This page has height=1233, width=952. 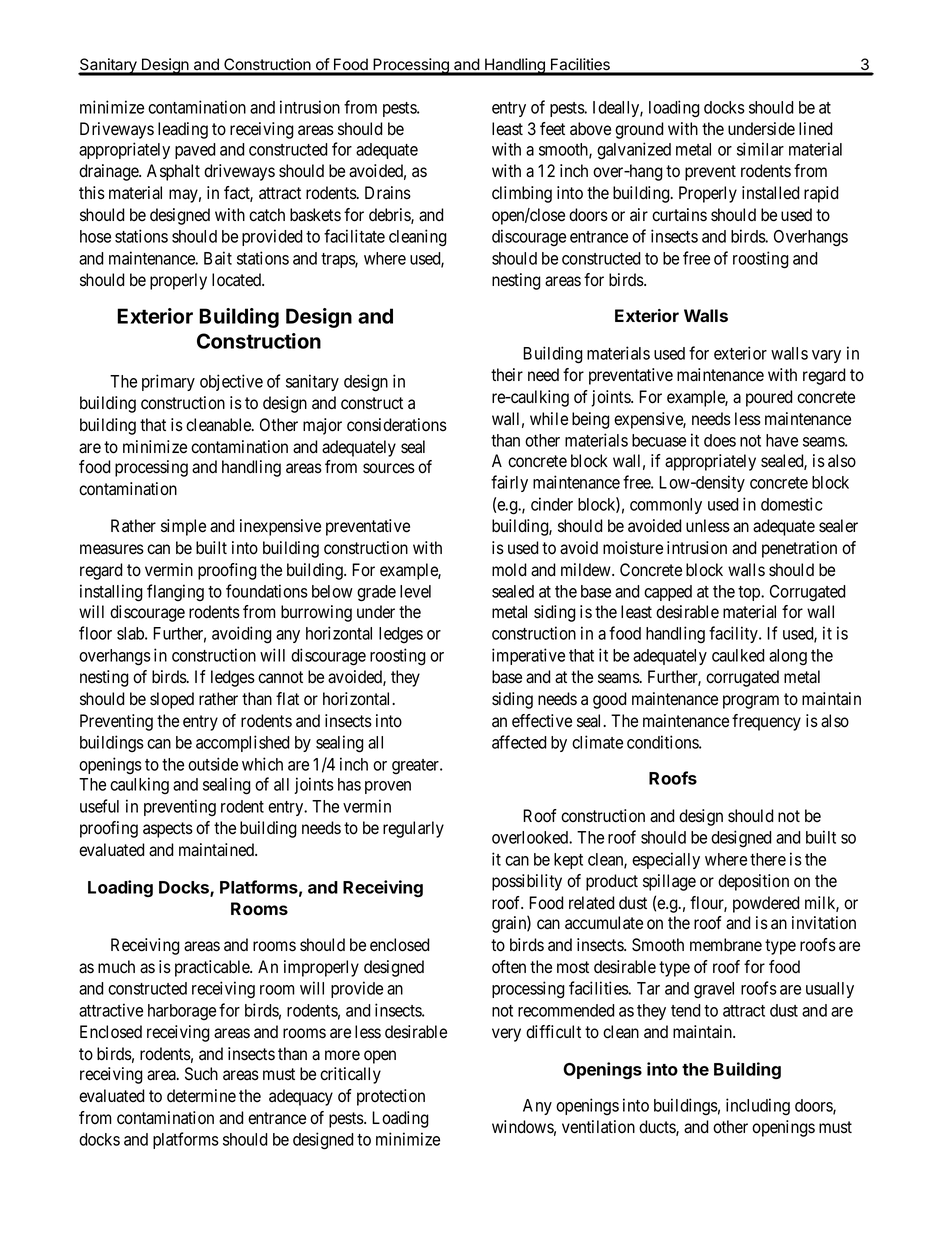 I want to click on paved, so click(x=195, y=151).
